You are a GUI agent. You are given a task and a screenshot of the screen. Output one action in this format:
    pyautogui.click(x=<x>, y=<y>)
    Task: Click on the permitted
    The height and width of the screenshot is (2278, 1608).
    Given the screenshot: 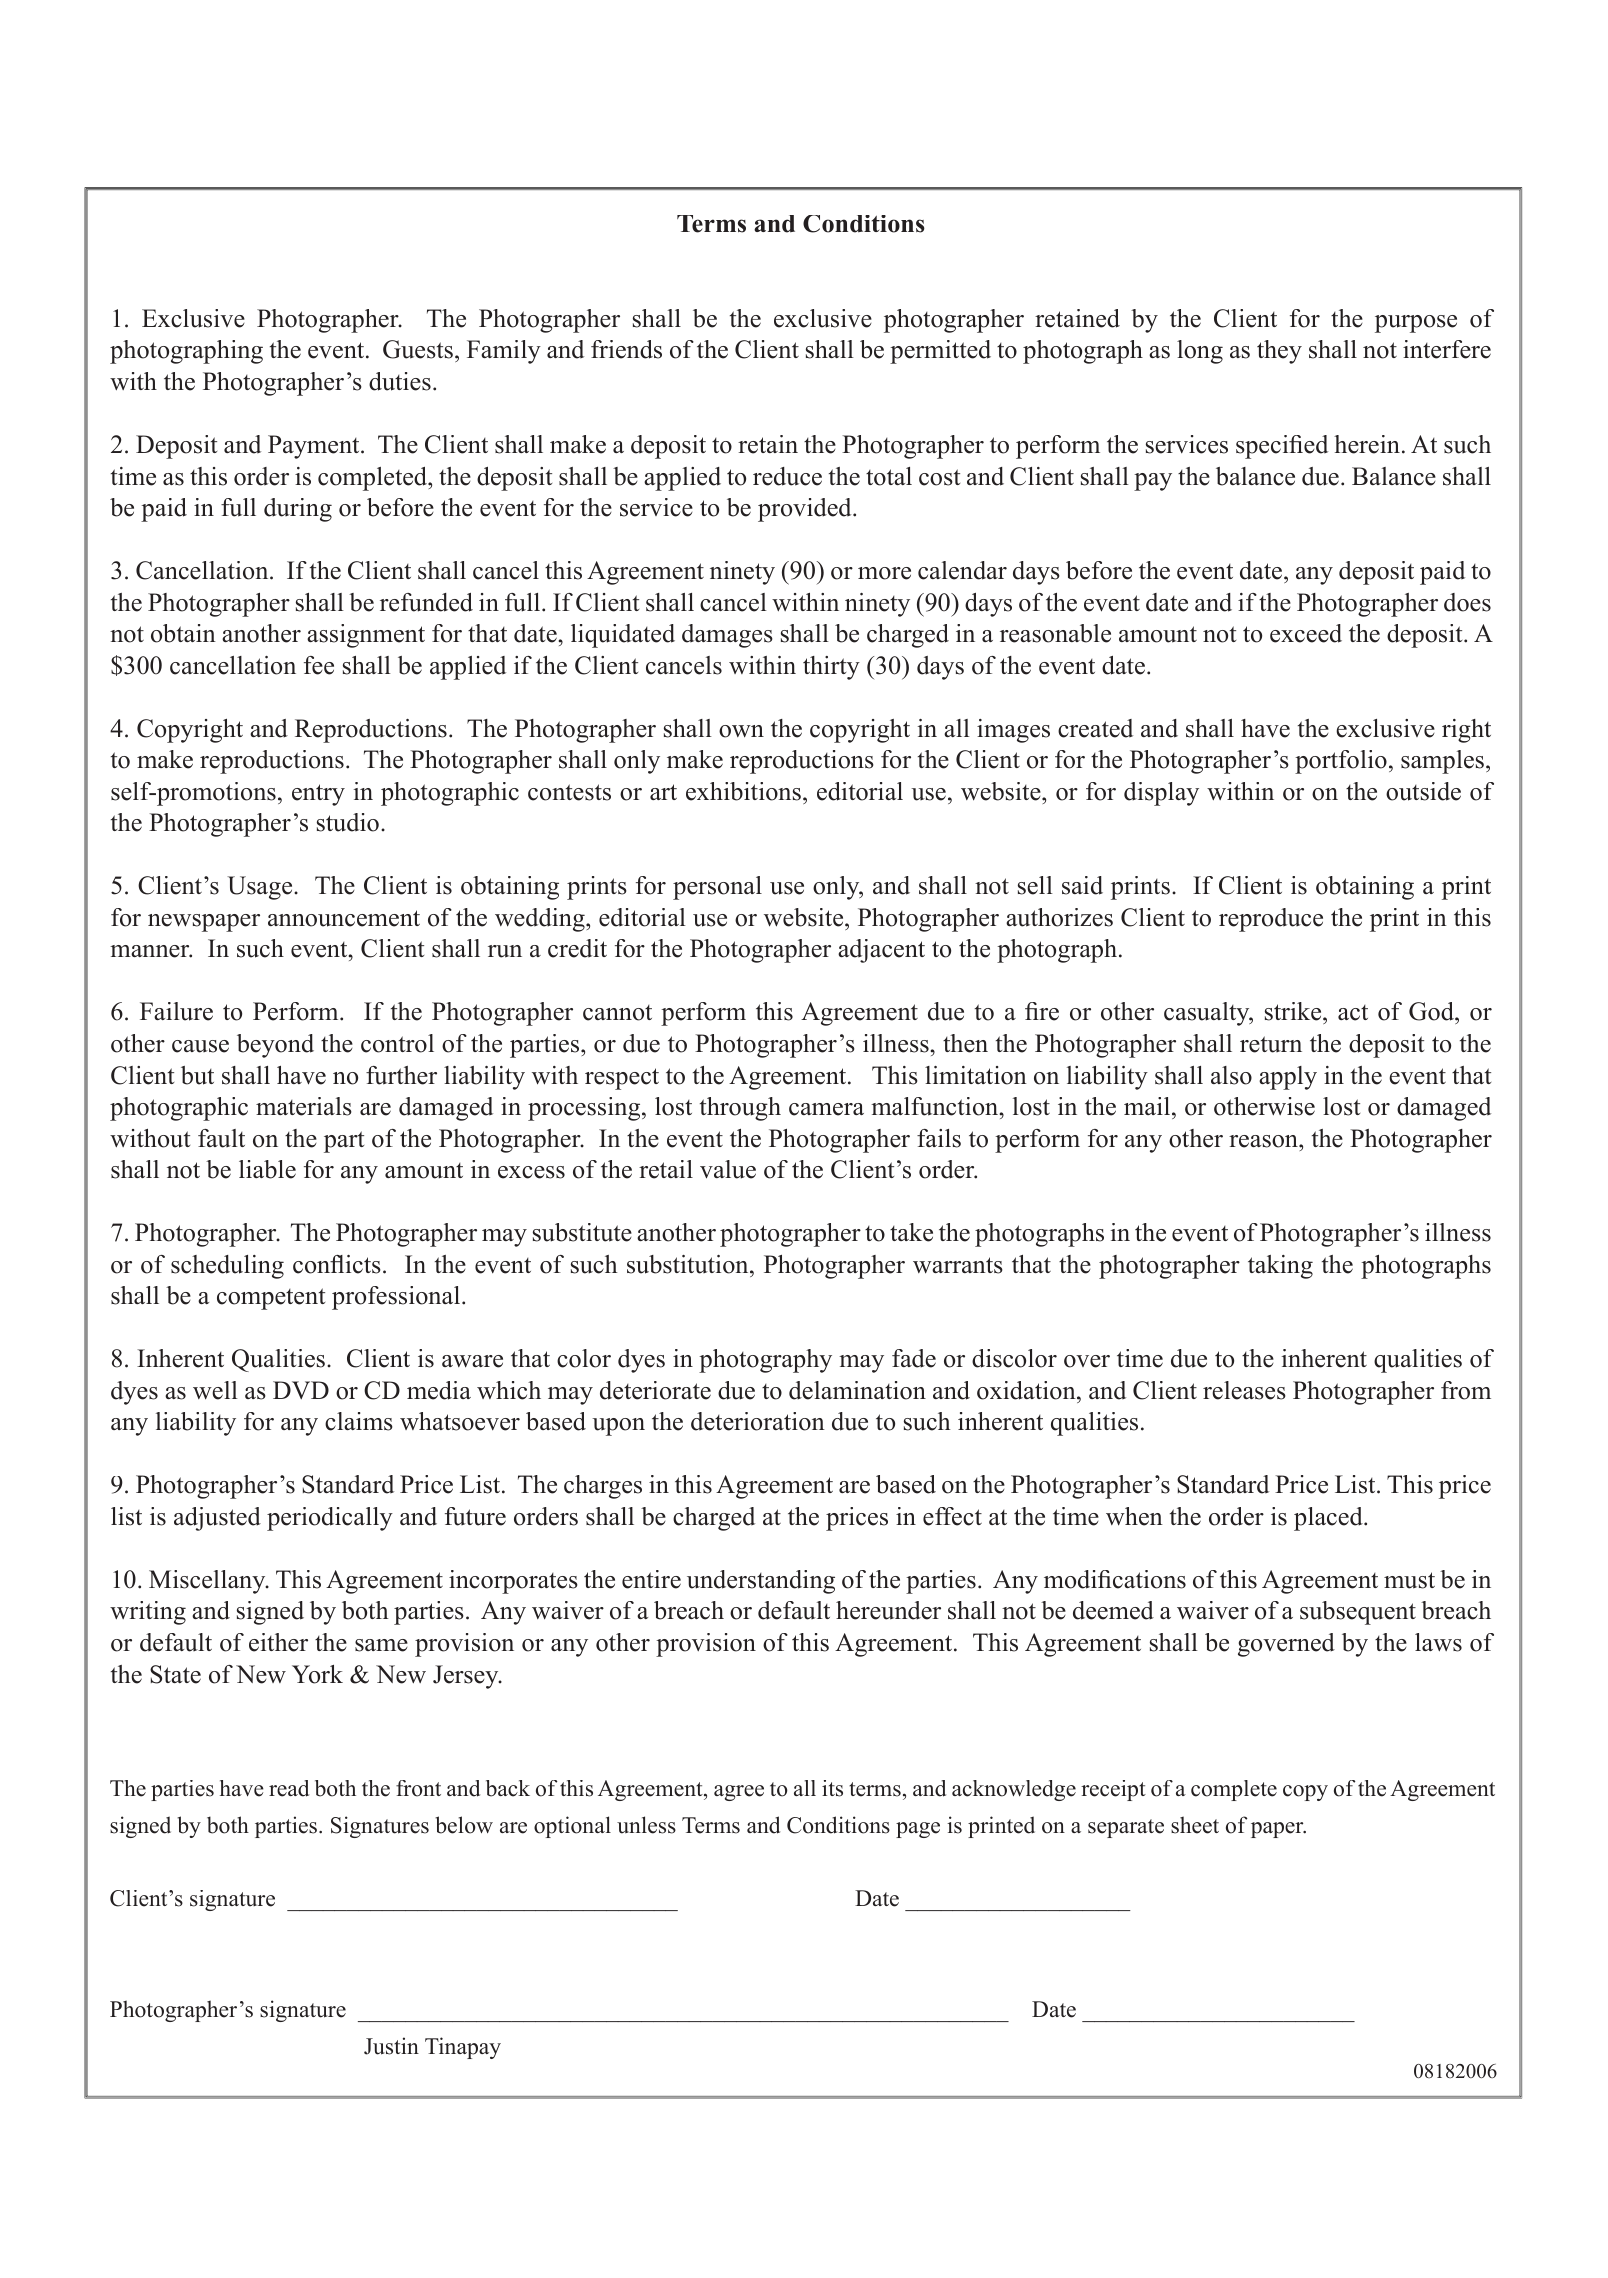 What is the action you would take?
    pyautogui.click(x=940, y=352)
